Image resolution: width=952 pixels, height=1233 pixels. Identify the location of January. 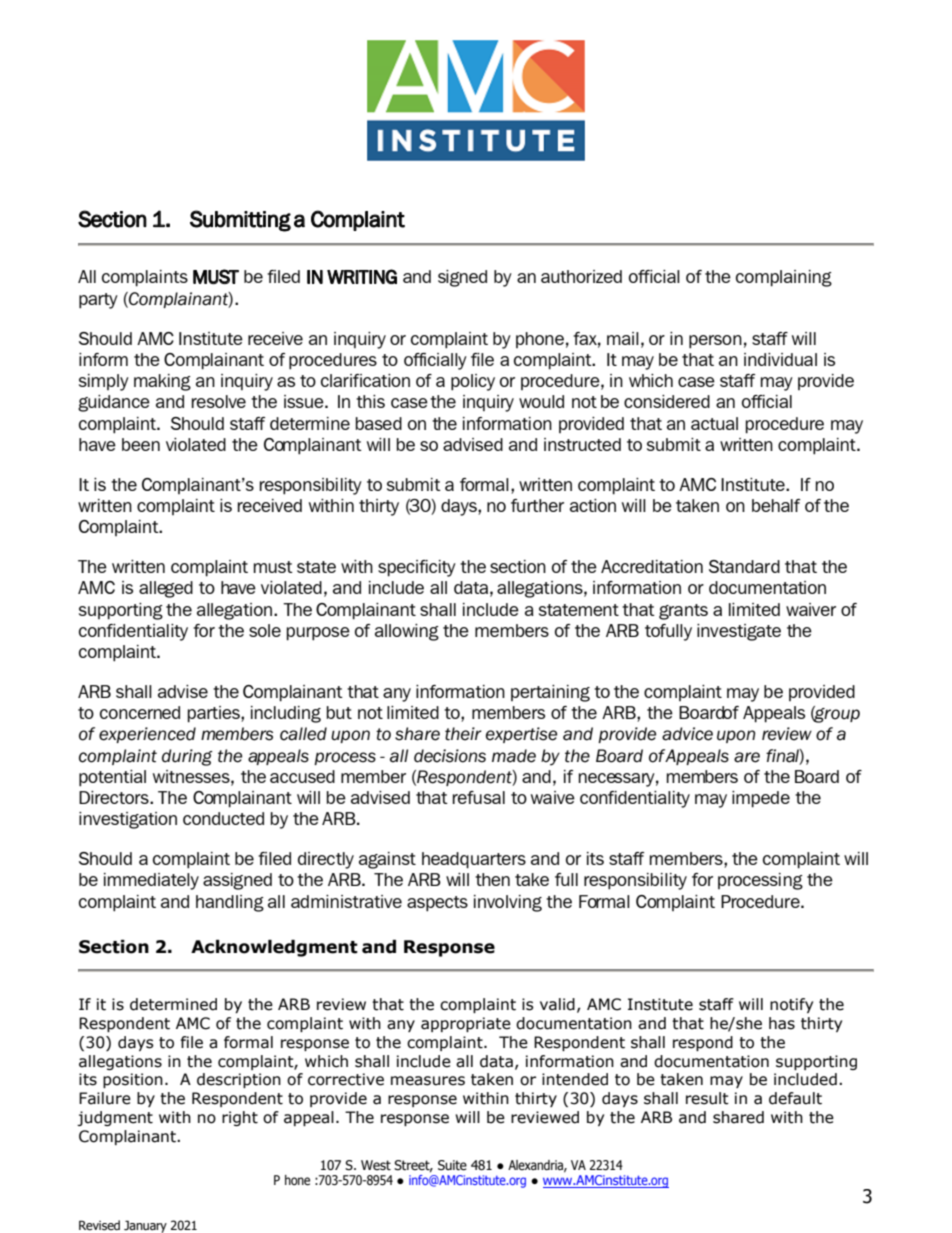
(145, 1226).
